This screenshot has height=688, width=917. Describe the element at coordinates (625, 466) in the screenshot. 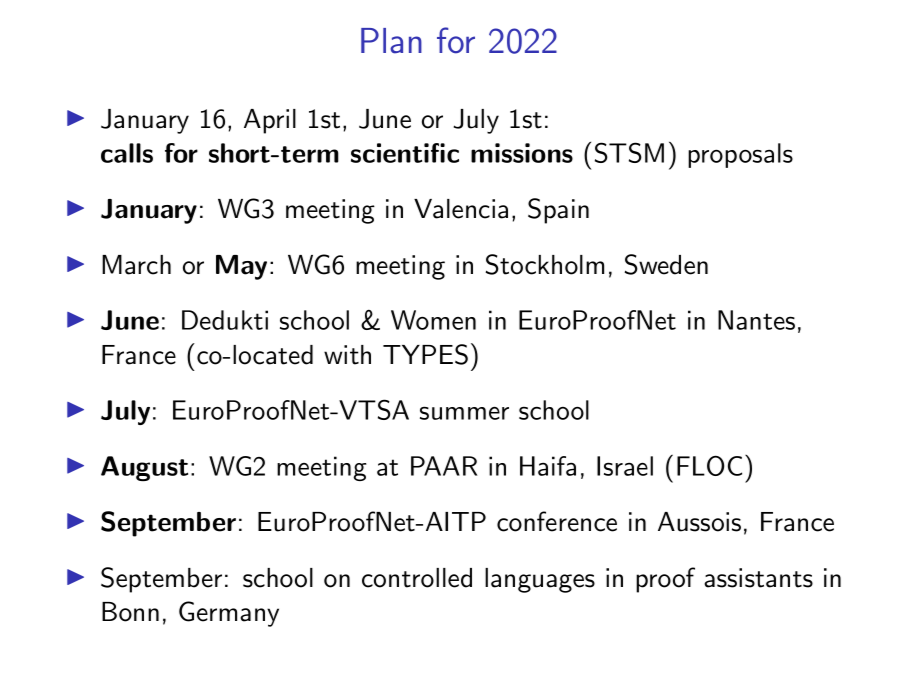

I see `Israel` at that location.
